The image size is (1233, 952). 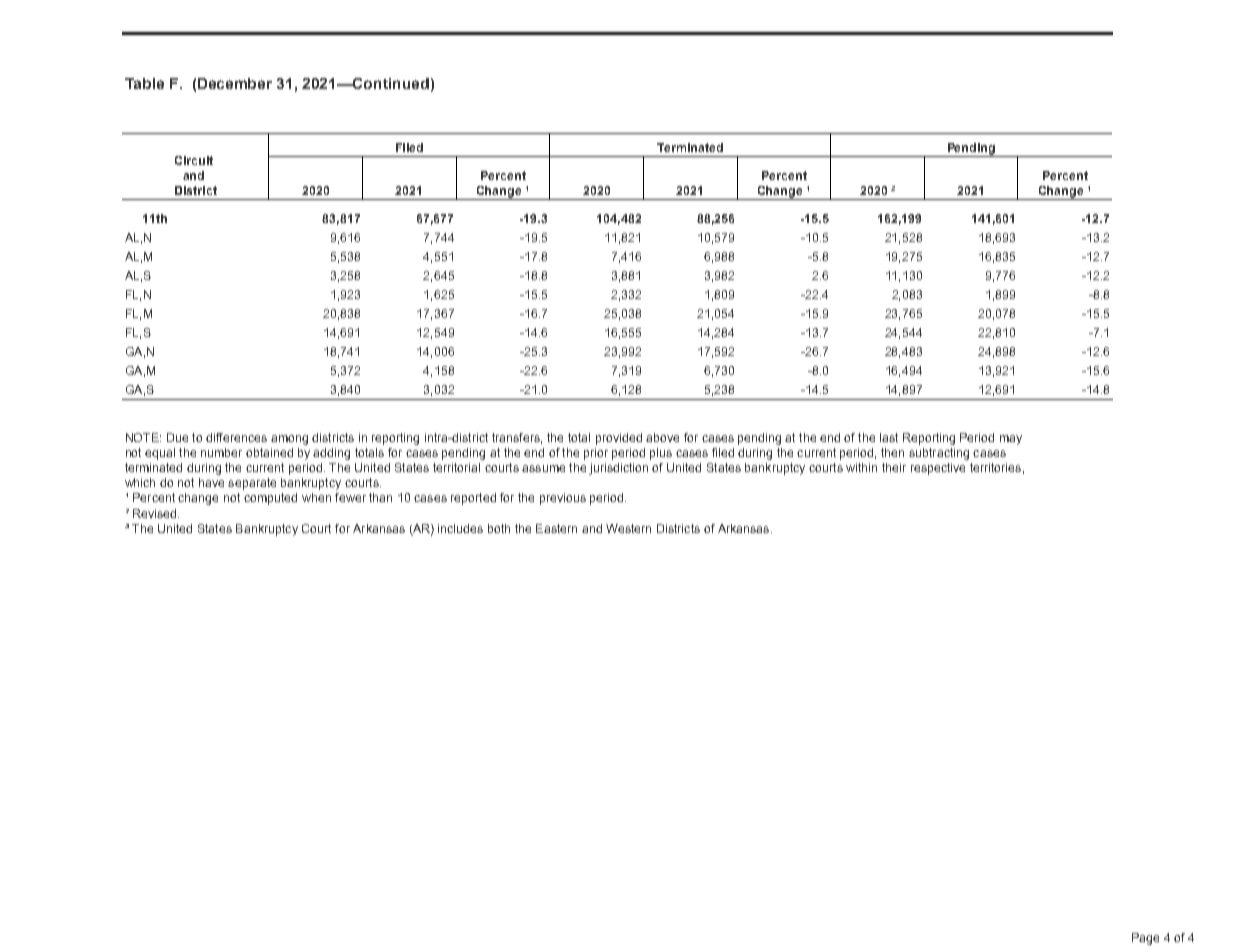 What do you see at coordinates (460, 528) in the screenshot?
I see `includes` at bounding box center [460, 528].
